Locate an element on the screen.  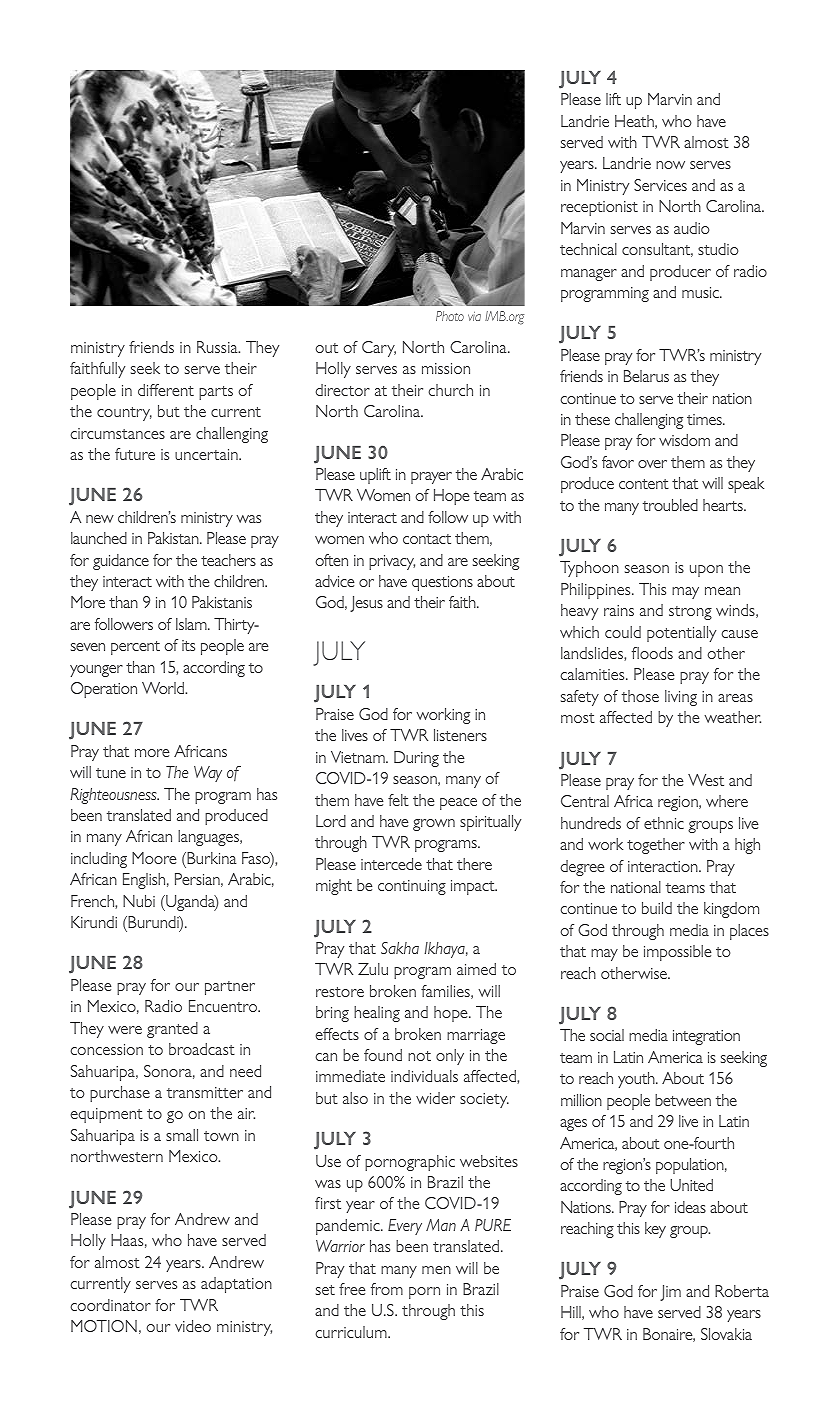
Way is located at coordinates (208, 774).
